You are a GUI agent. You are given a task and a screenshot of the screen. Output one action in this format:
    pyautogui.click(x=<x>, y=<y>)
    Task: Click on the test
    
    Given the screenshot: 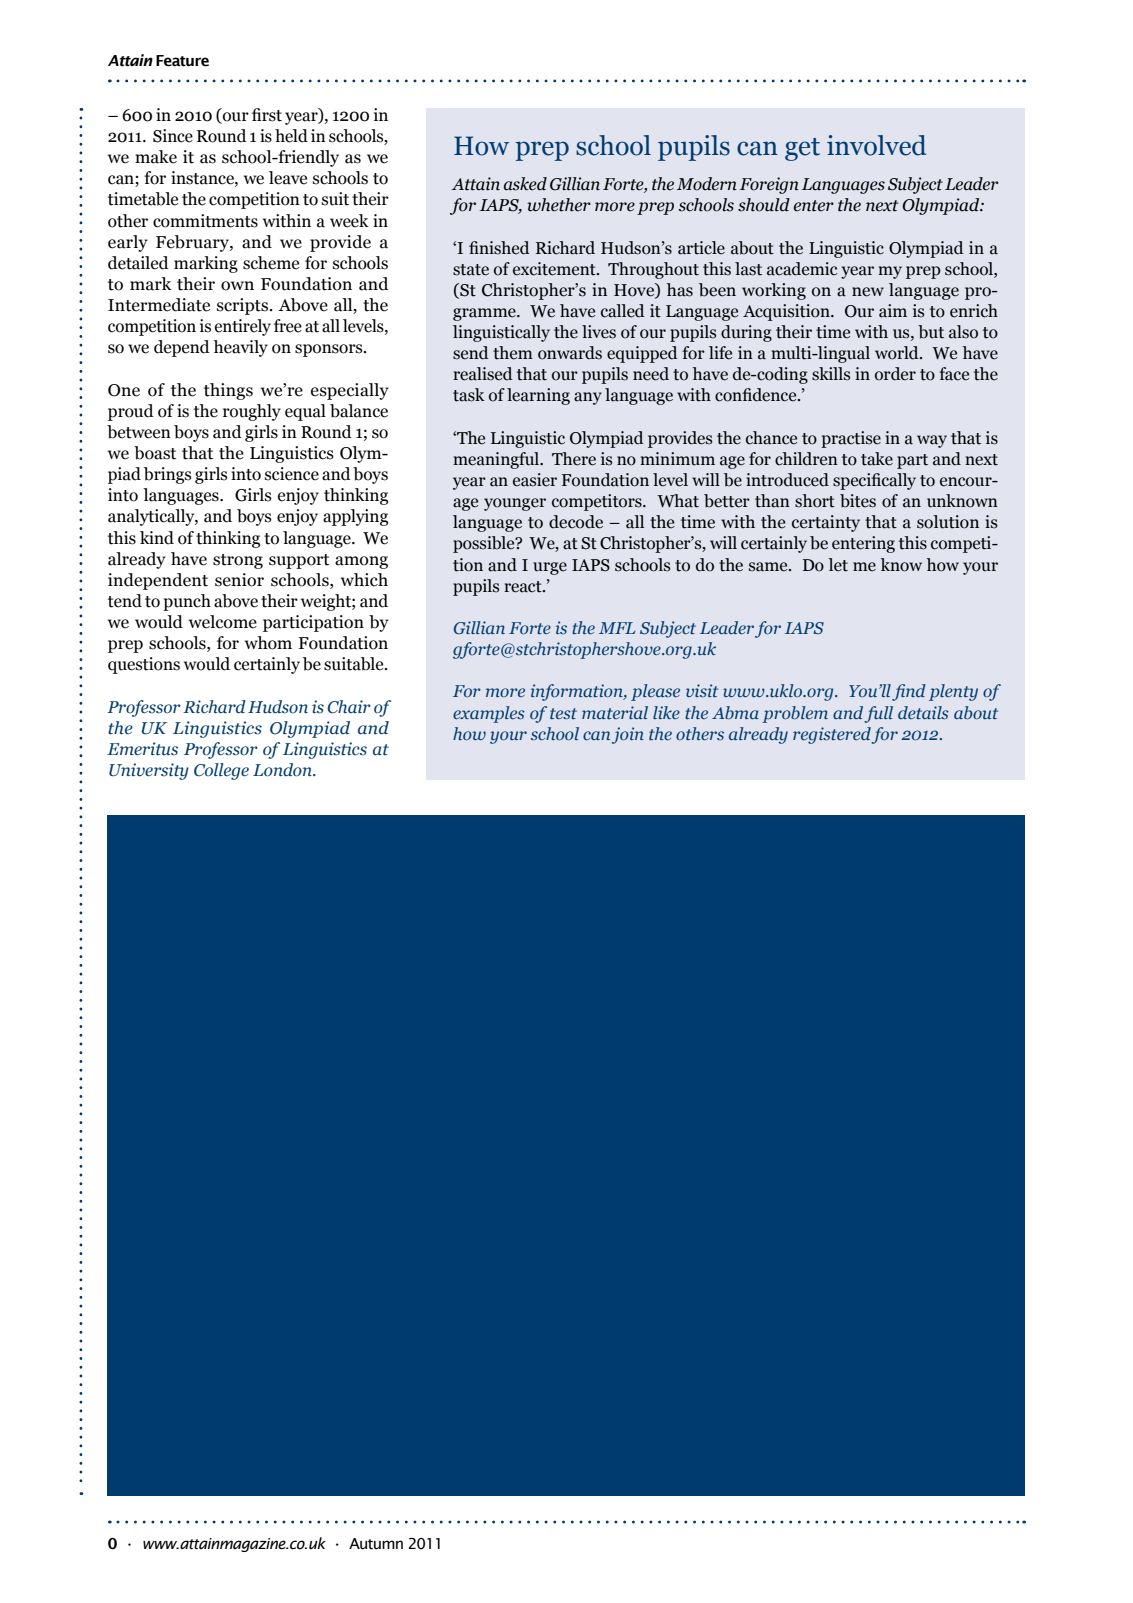 What is the action you would take?
    pyautogui.click(x=563, y=713)
